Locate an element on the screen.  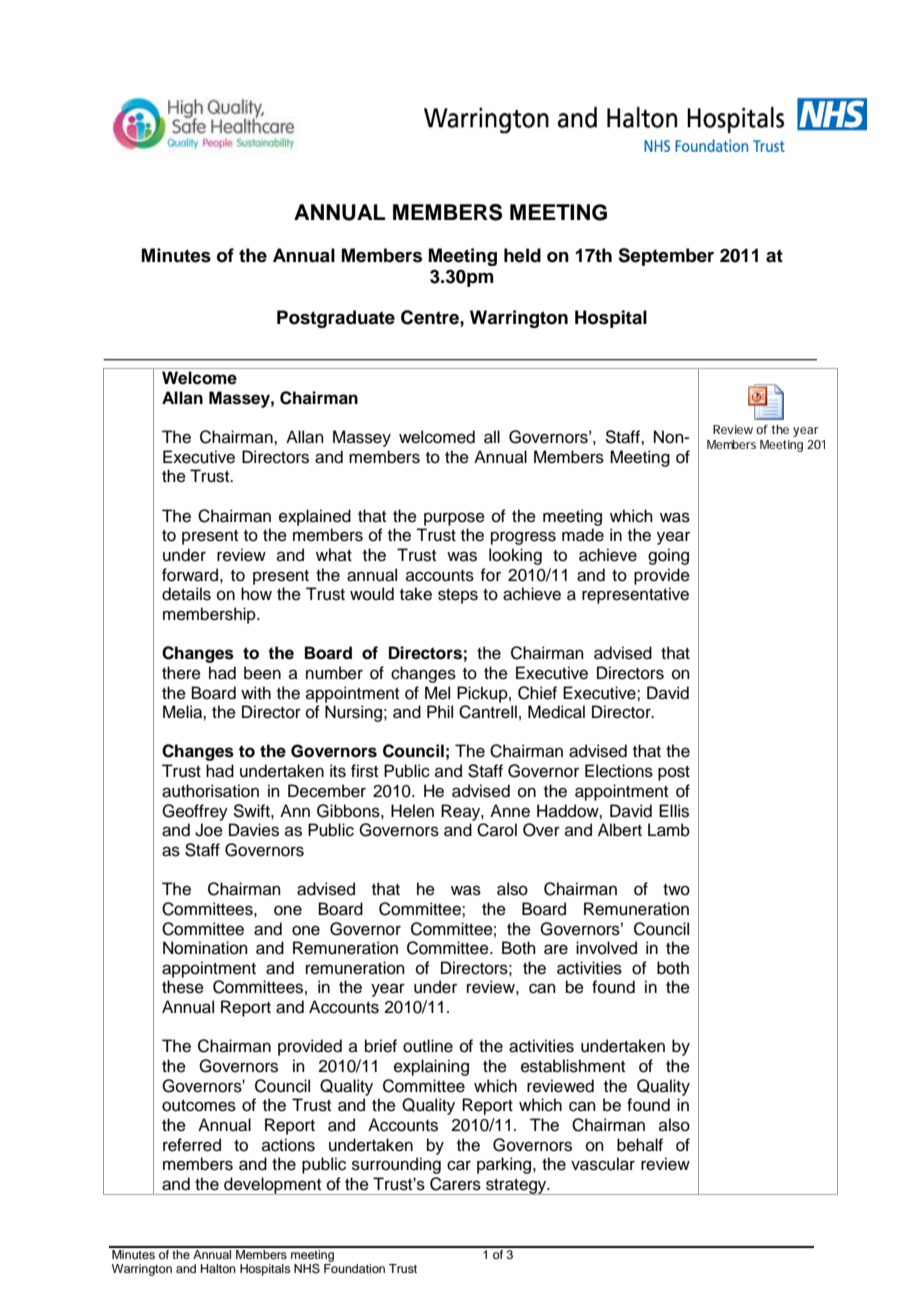
held is located at coordinates (522, 255).
